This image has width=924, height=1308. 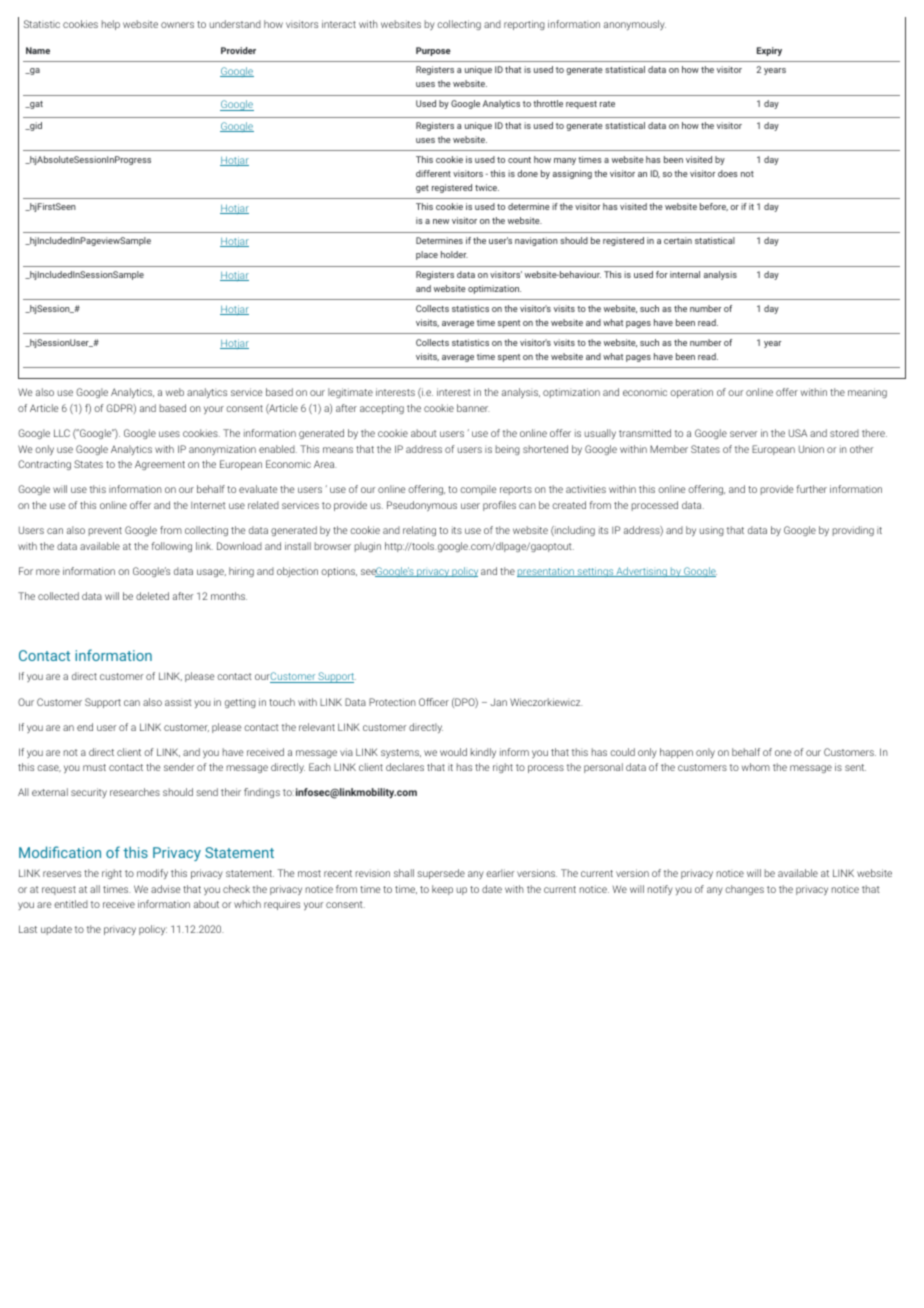 What do you see at coordinates (62, 433) in the image?
I see `LLC` at bounding box center [62, 433].
